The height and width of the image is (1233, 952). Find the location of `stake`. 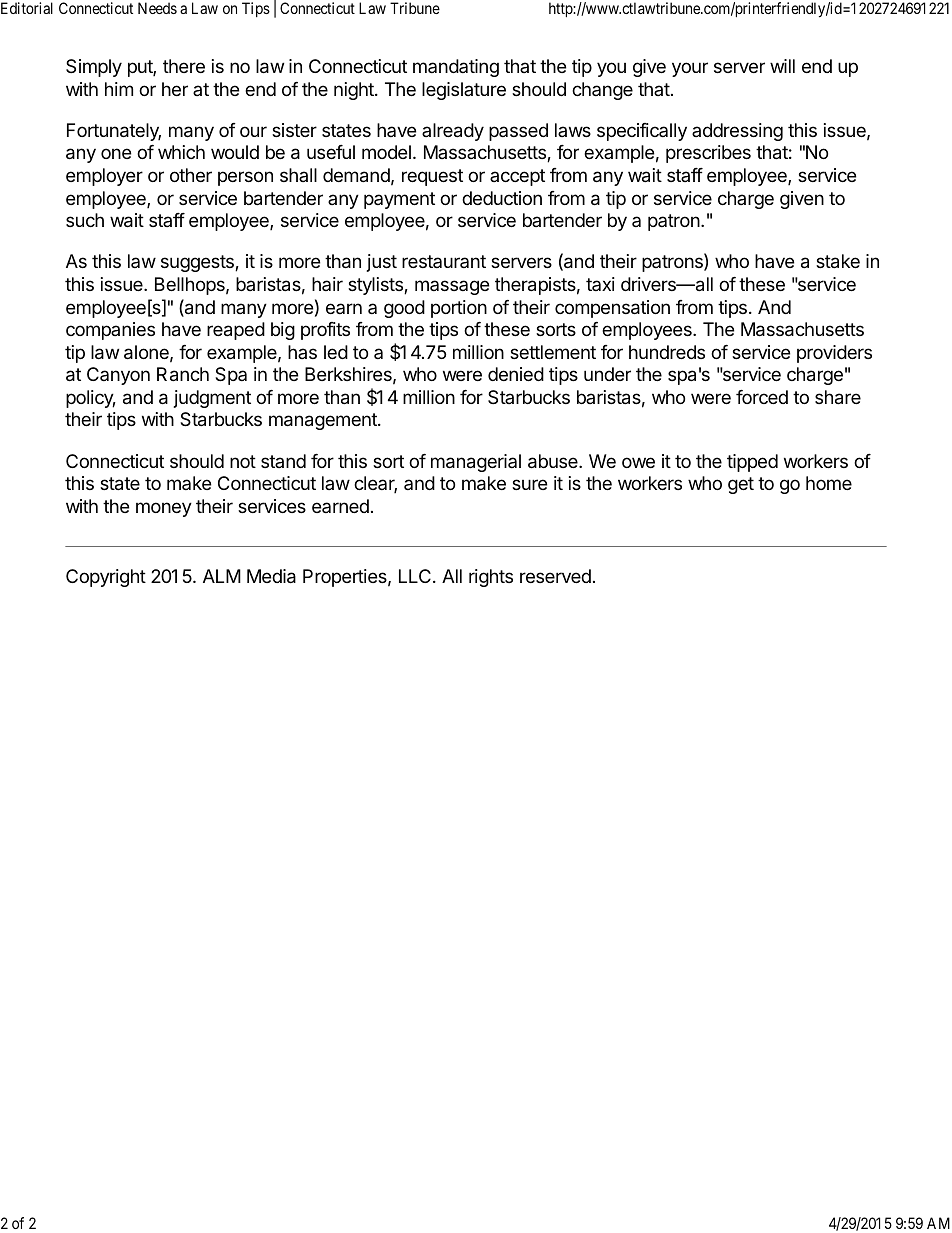

stake is located at coordinates (838, 261).
